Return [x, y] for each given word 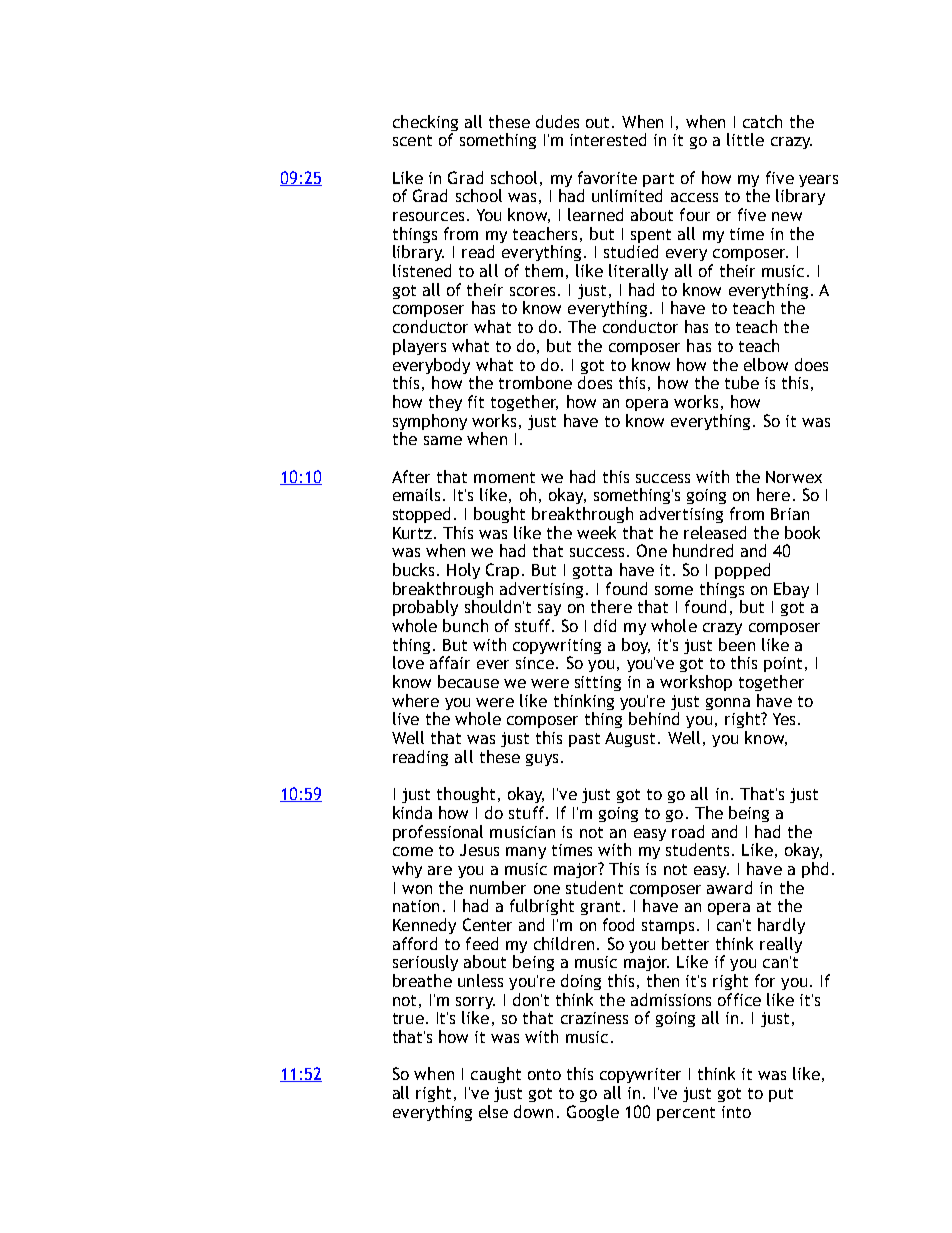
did [605, 625]
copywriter [640, 1075]
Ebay [791, 590]
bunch [465, 625]
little [745, 139]
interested [608, 139]
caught [496, 1075]
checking [425, 124]
